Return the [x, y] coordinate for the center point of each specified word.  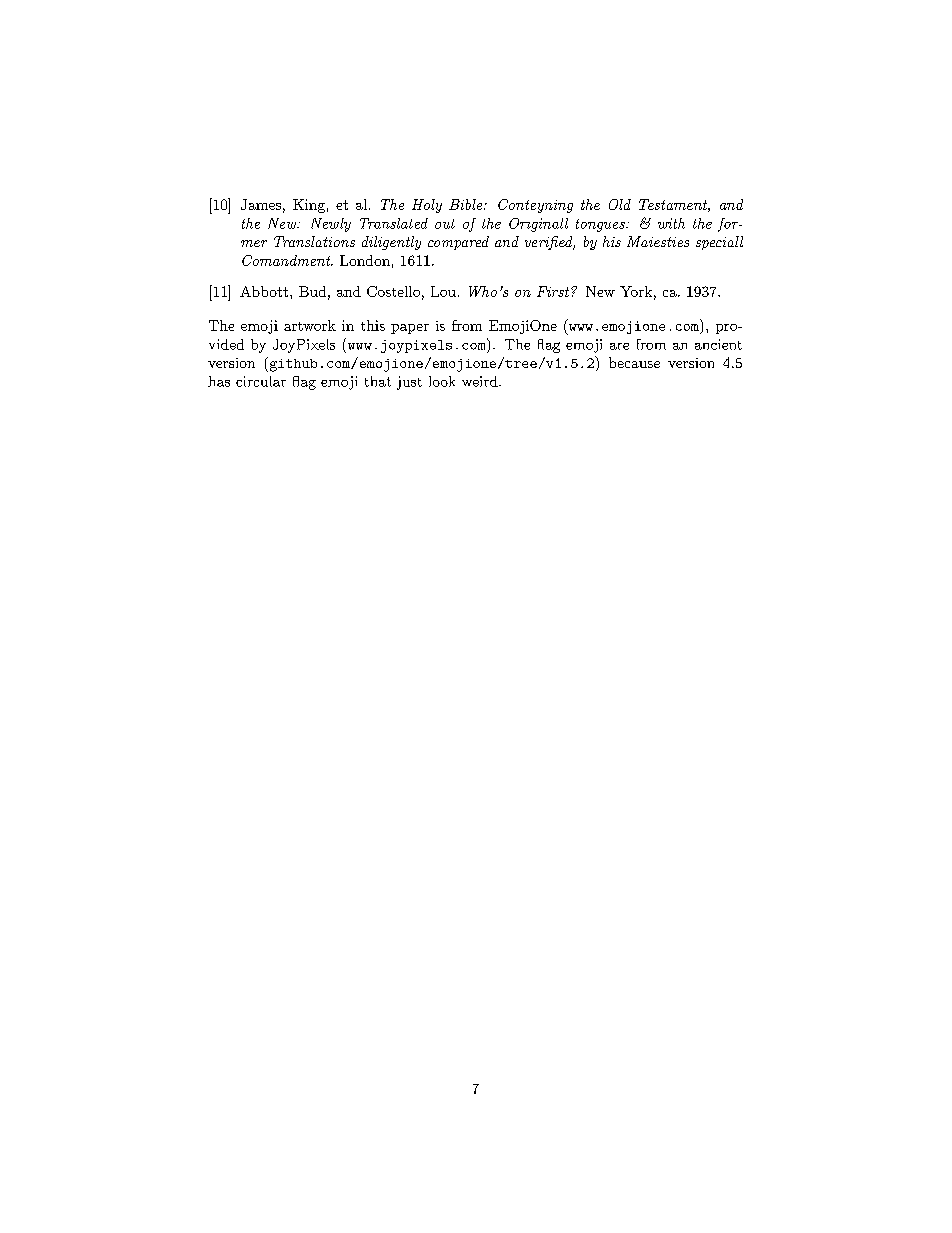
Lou [443, 291]
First [554, 291]
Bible [467, 204]
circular [261, 381]
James [261, 204]
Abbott [265, 291]
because [634, 362]
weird [481, 381]
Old [620, 204]
